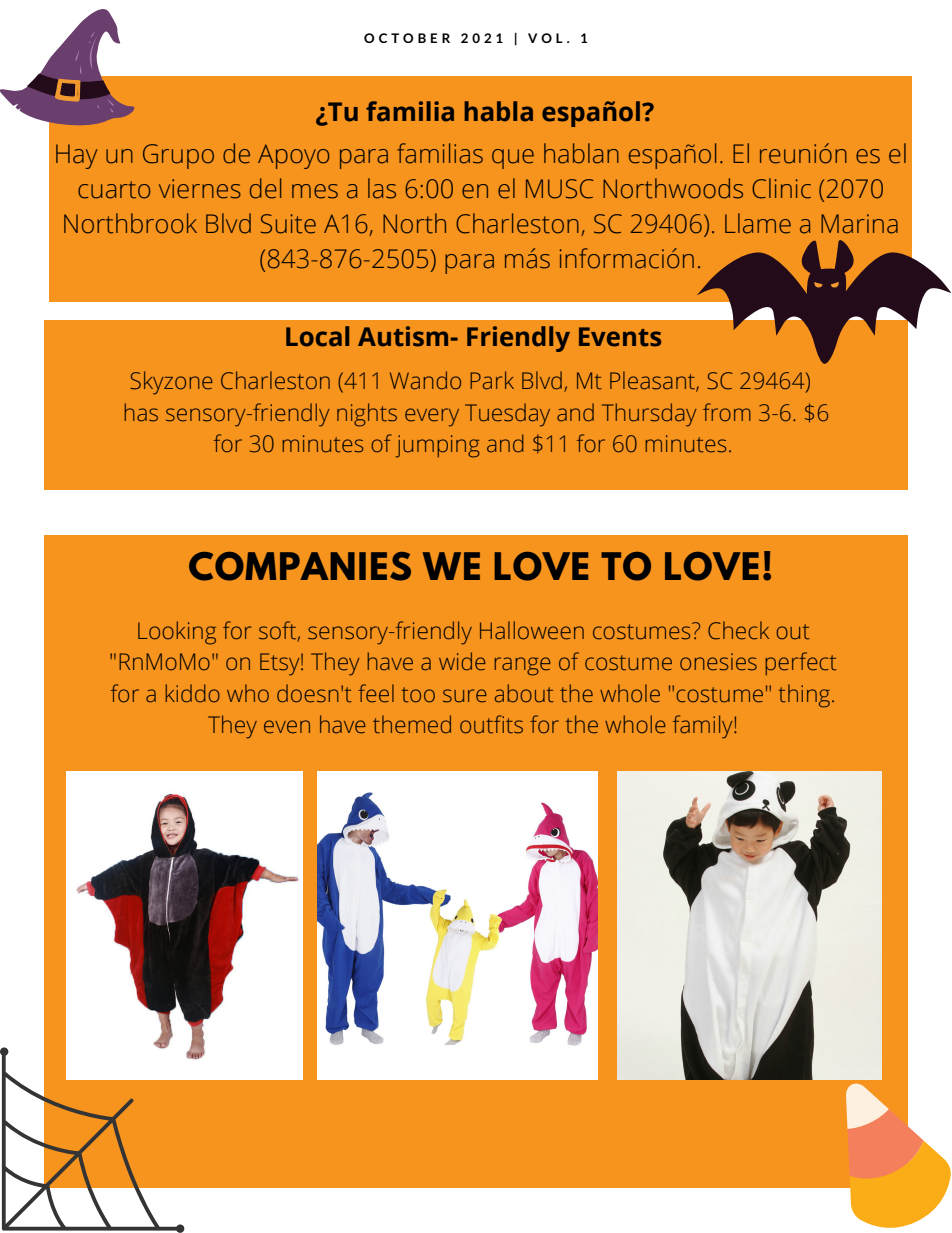  Describe the element at coordinates (513, 159) in the document. I see `que` at that location.
